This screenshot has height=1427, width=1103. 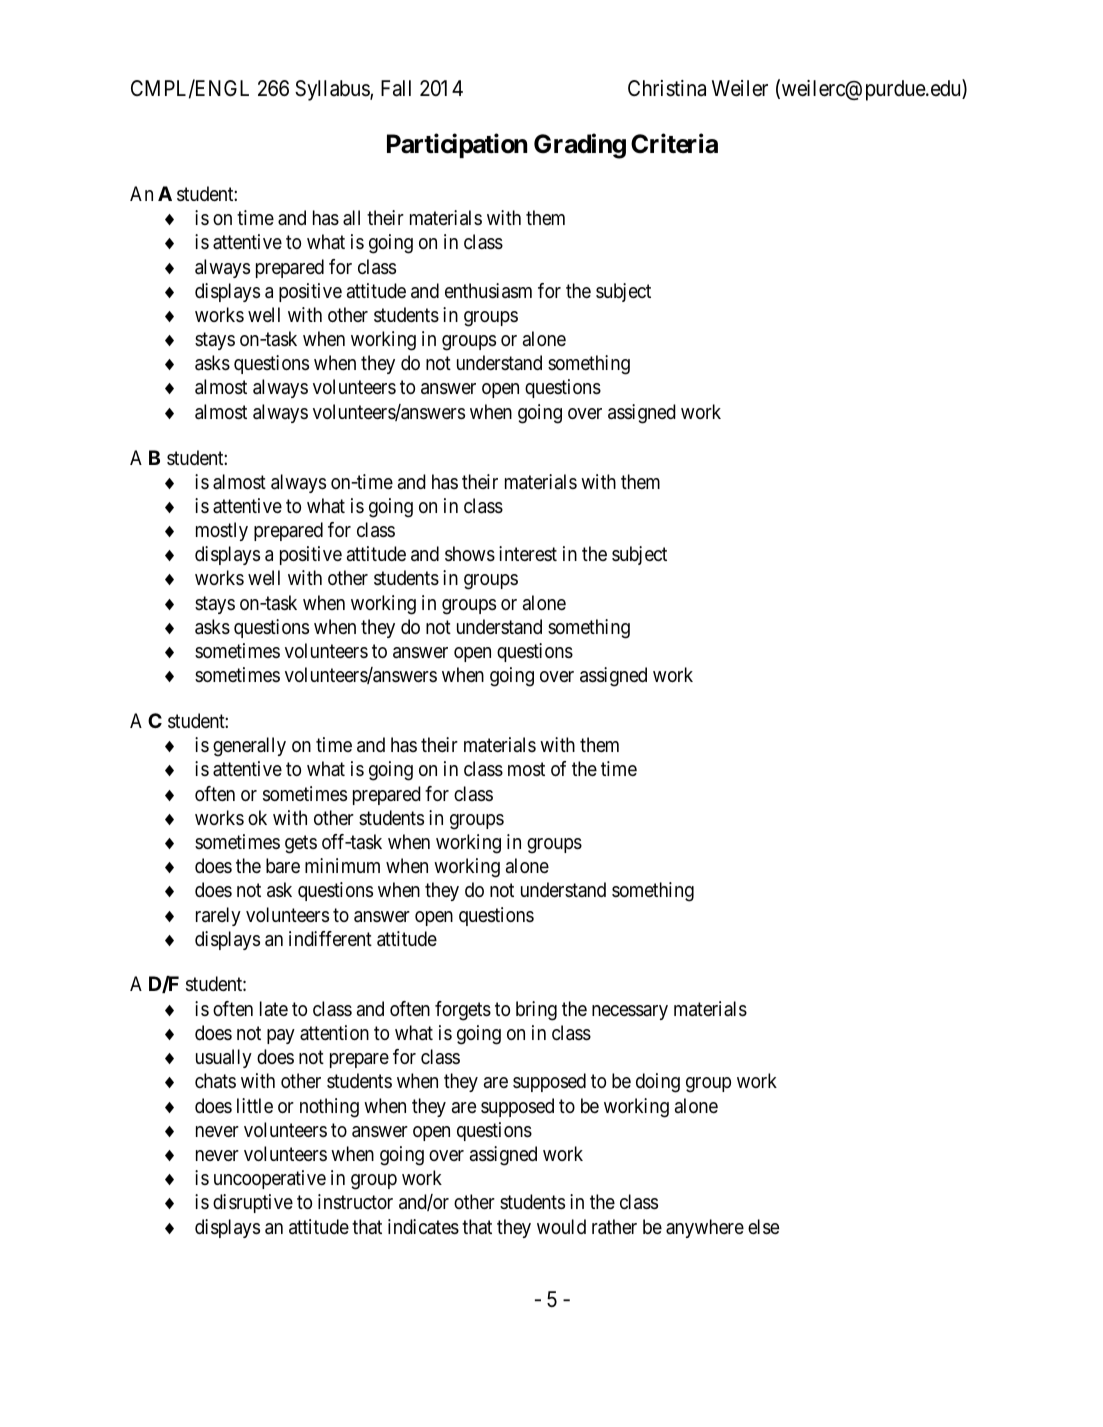 I want to click on minimum, so click(x=342, y=865).
